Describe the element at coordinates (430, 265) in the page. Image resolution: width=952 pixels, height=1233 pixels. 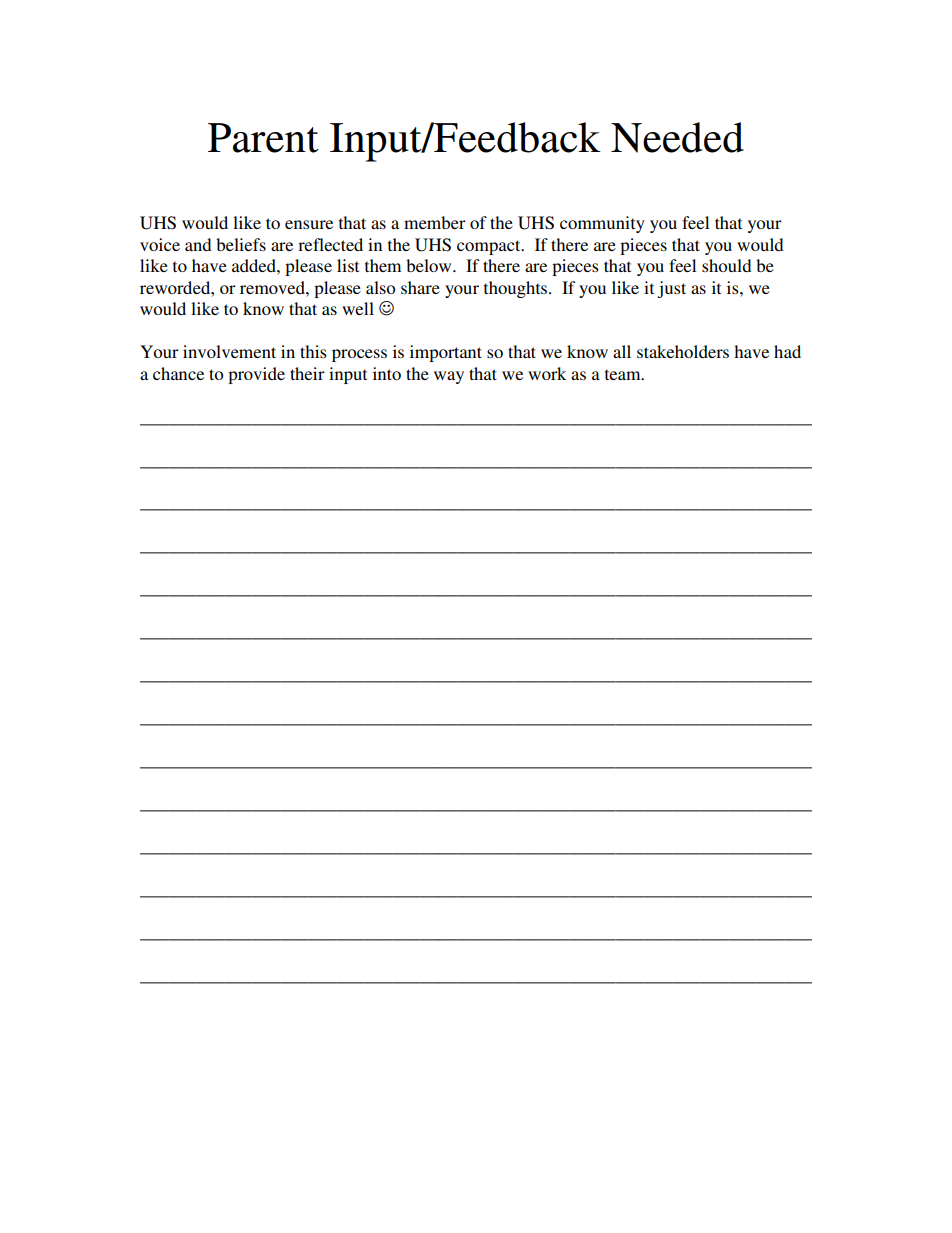
I see `below` at that location.
